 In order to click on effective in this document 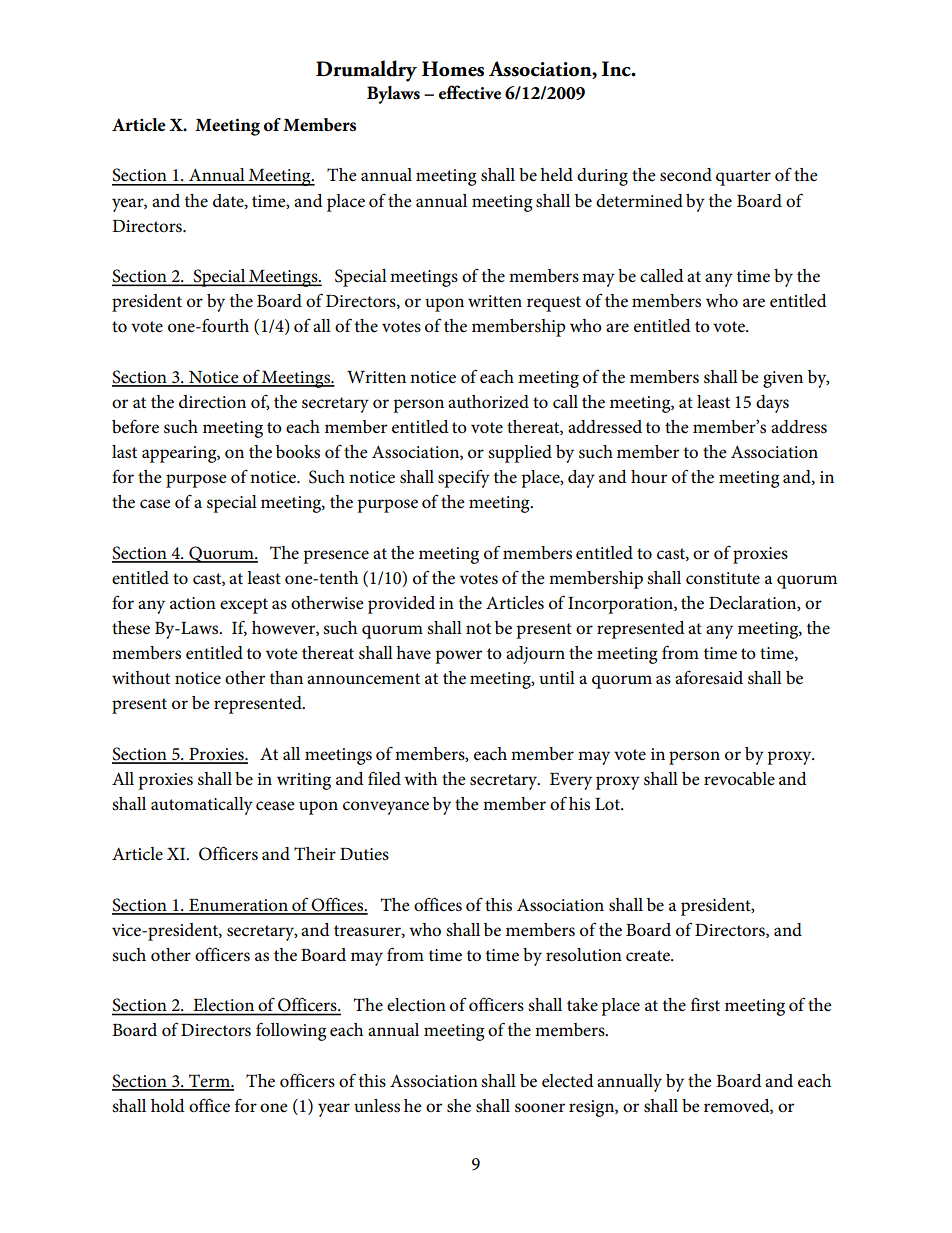, I will do `click(470, 92)`.
